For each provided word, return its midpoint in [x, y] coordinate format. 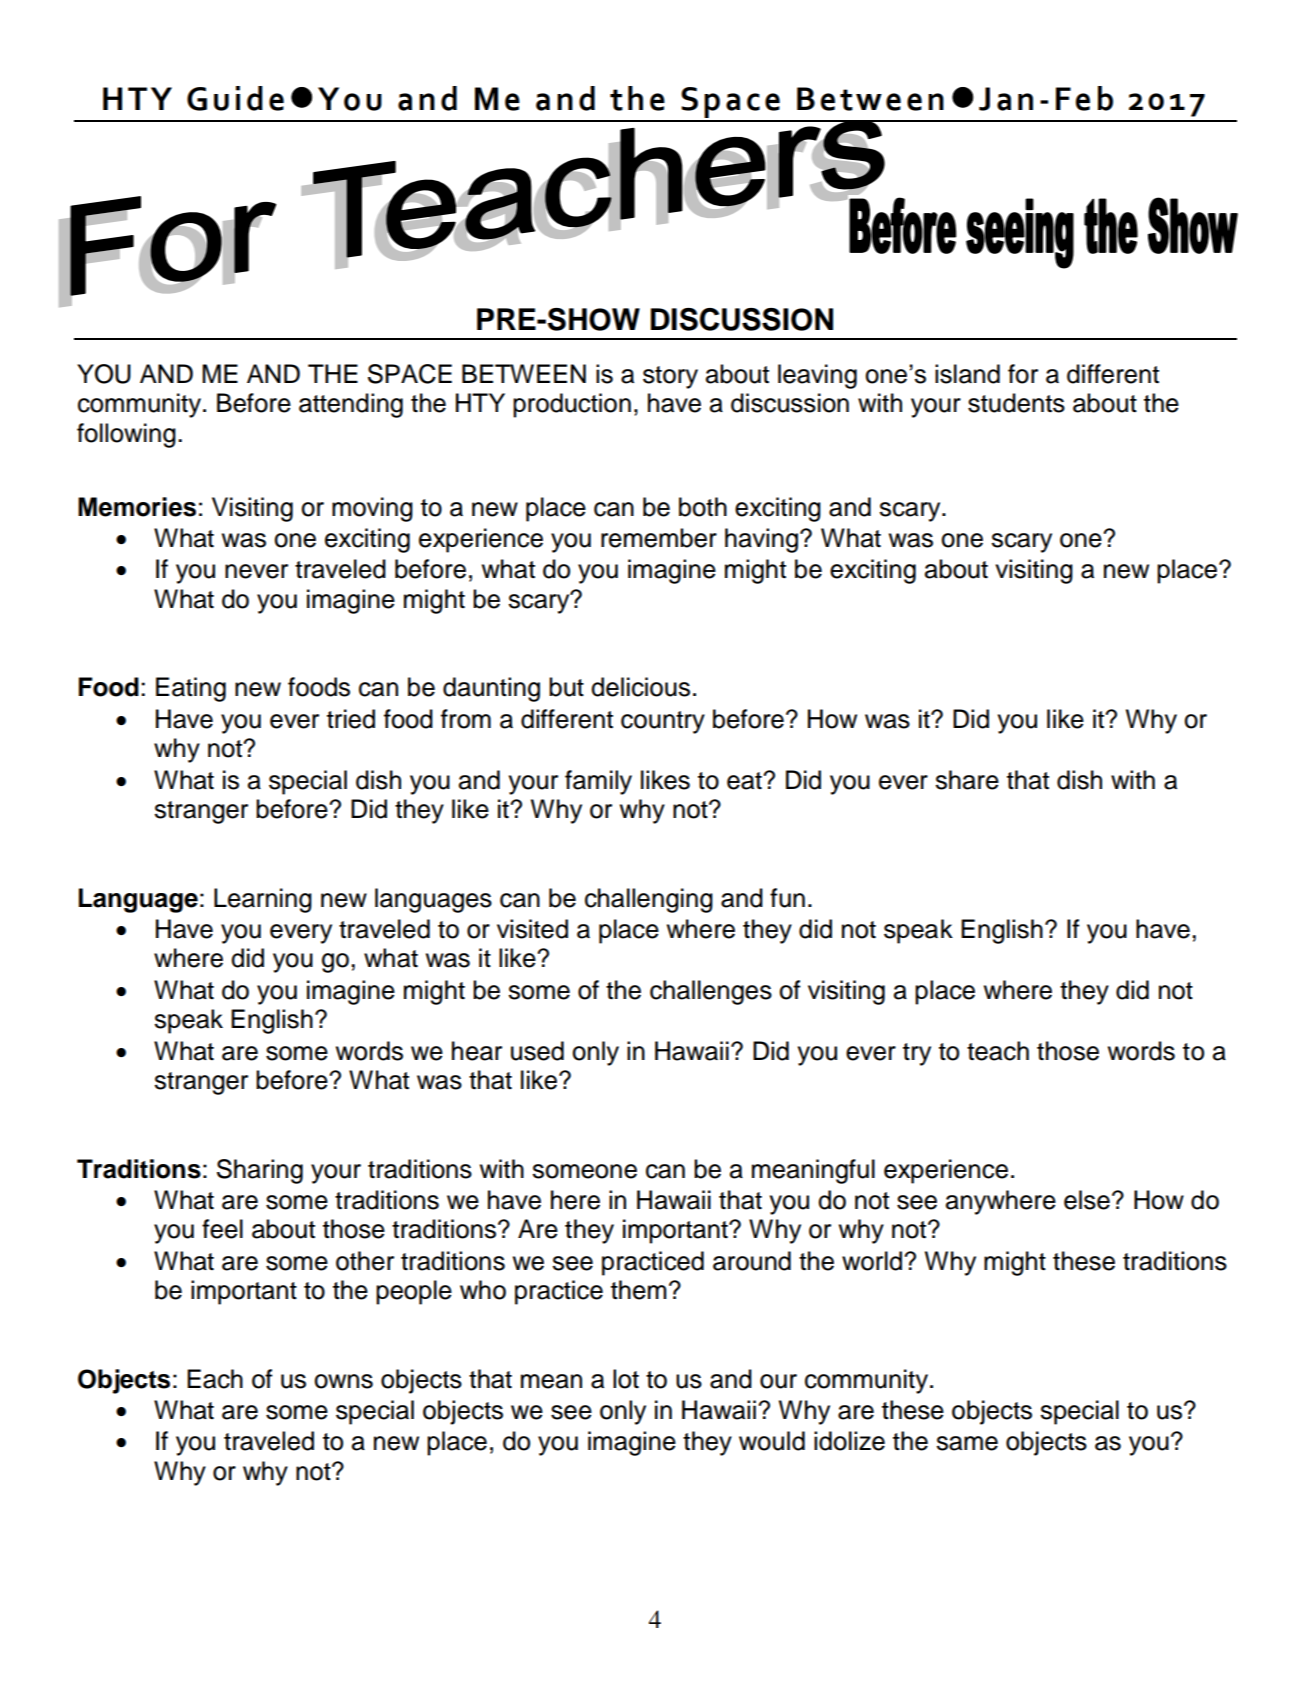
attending [351, 405]
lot [626, 1379]
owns [343, 1381]
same [967, 1443]
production [572, 405]
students [1016, 403]
